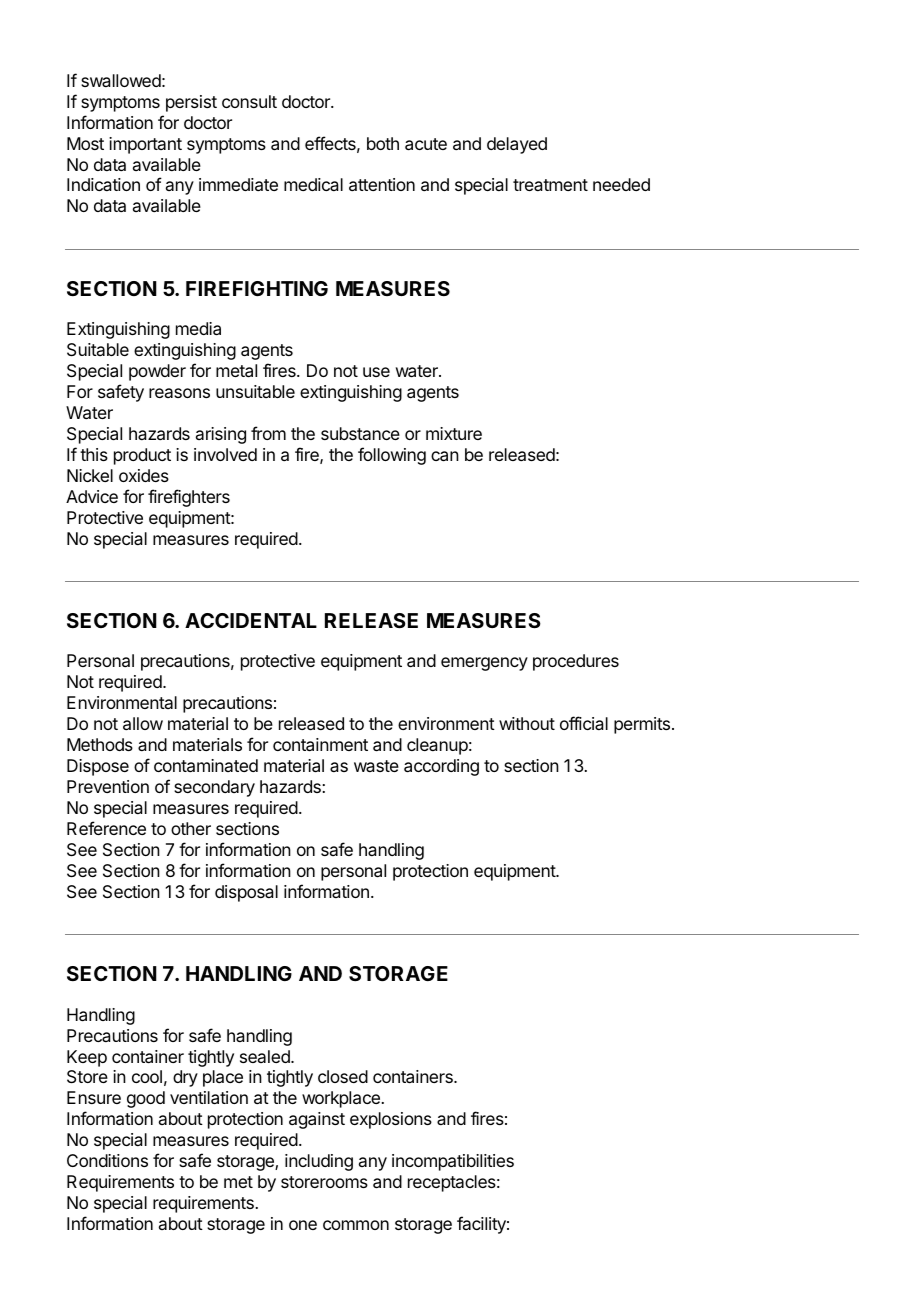 This screenshot has height=1308, width=924. I want to click on oxides, so click(144, 475).
